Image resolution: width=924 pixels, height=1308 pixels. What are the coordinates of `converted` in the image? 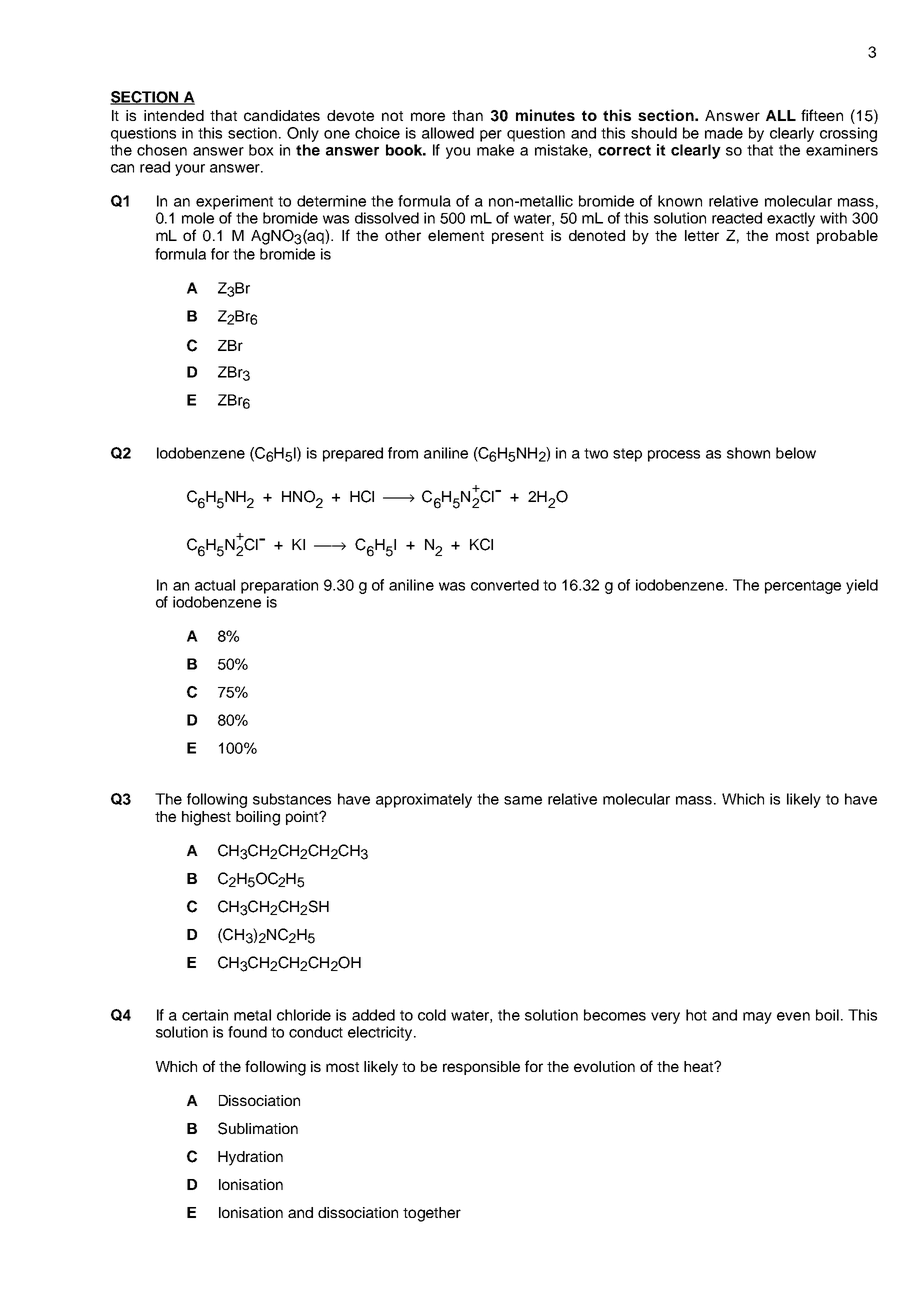 It's located at (505, 585).
